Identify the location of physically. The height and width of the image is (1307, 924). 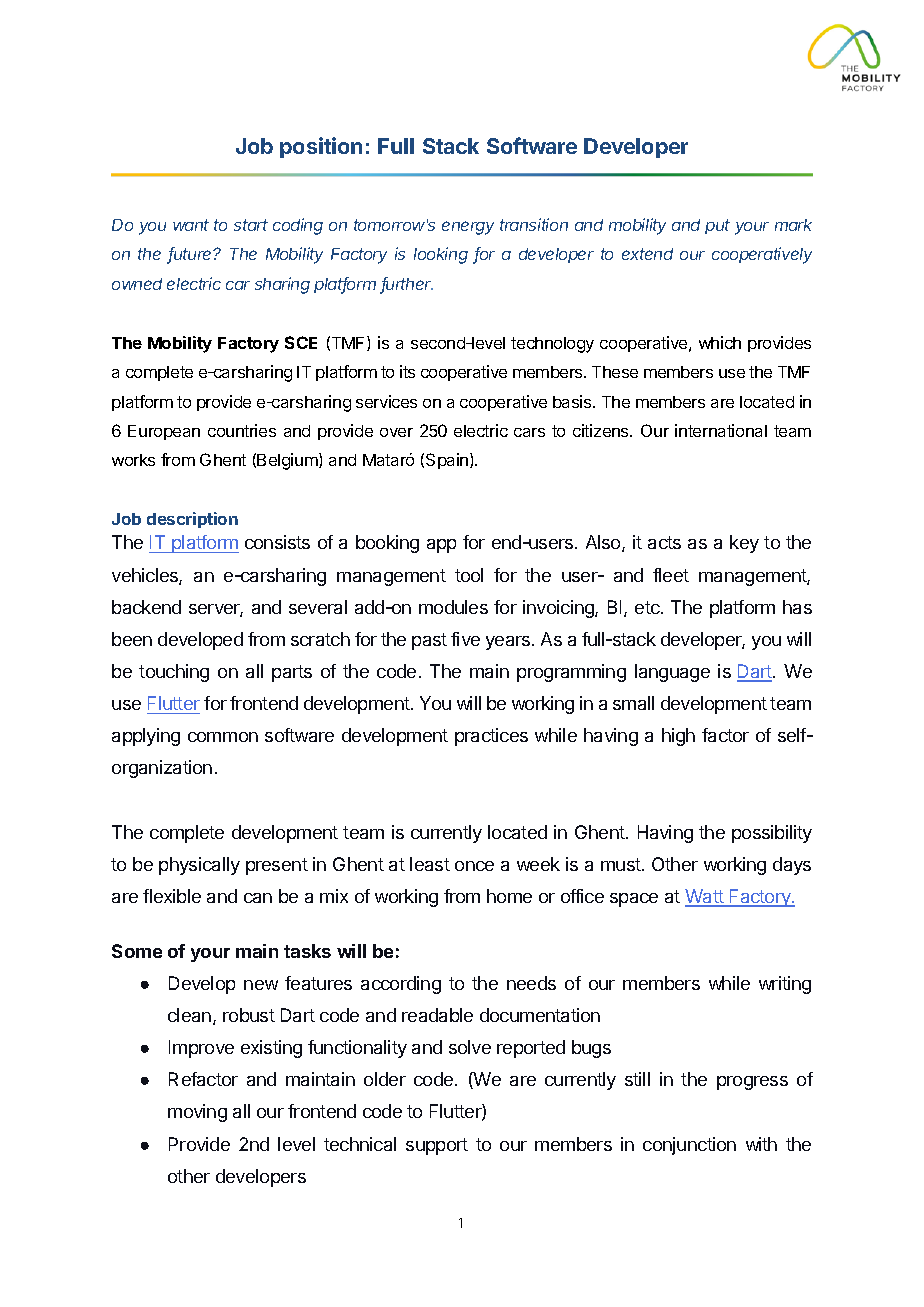
(199, 866).
